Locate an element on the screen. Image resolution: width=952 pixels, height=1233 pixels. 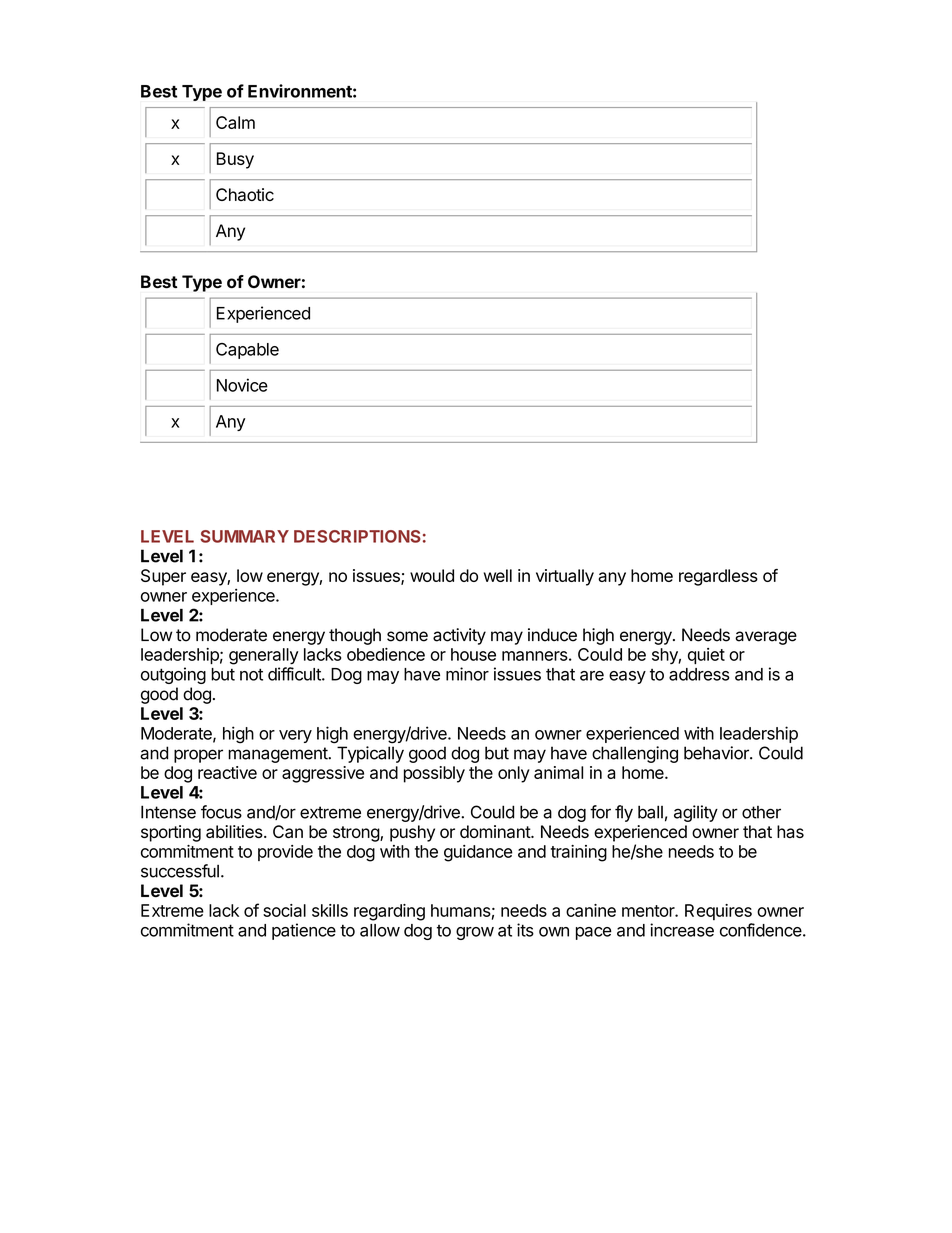
Busy is located at coordinates (235, 160).
